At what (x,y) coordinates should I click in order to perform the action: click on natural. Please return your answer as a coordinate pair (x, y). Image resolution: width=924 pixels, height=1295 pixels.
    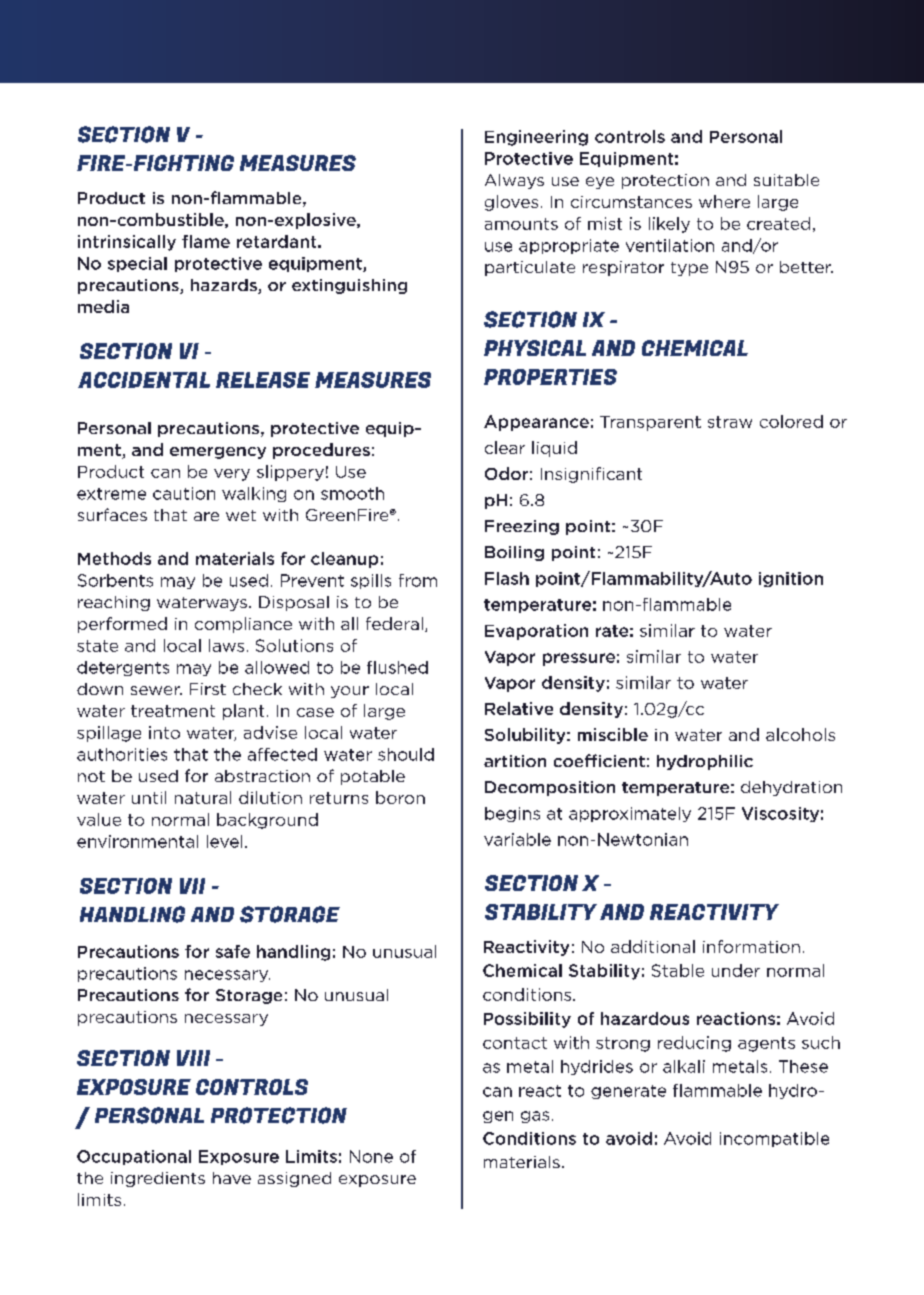
    Looking at the image, I should click on (203, 797).
